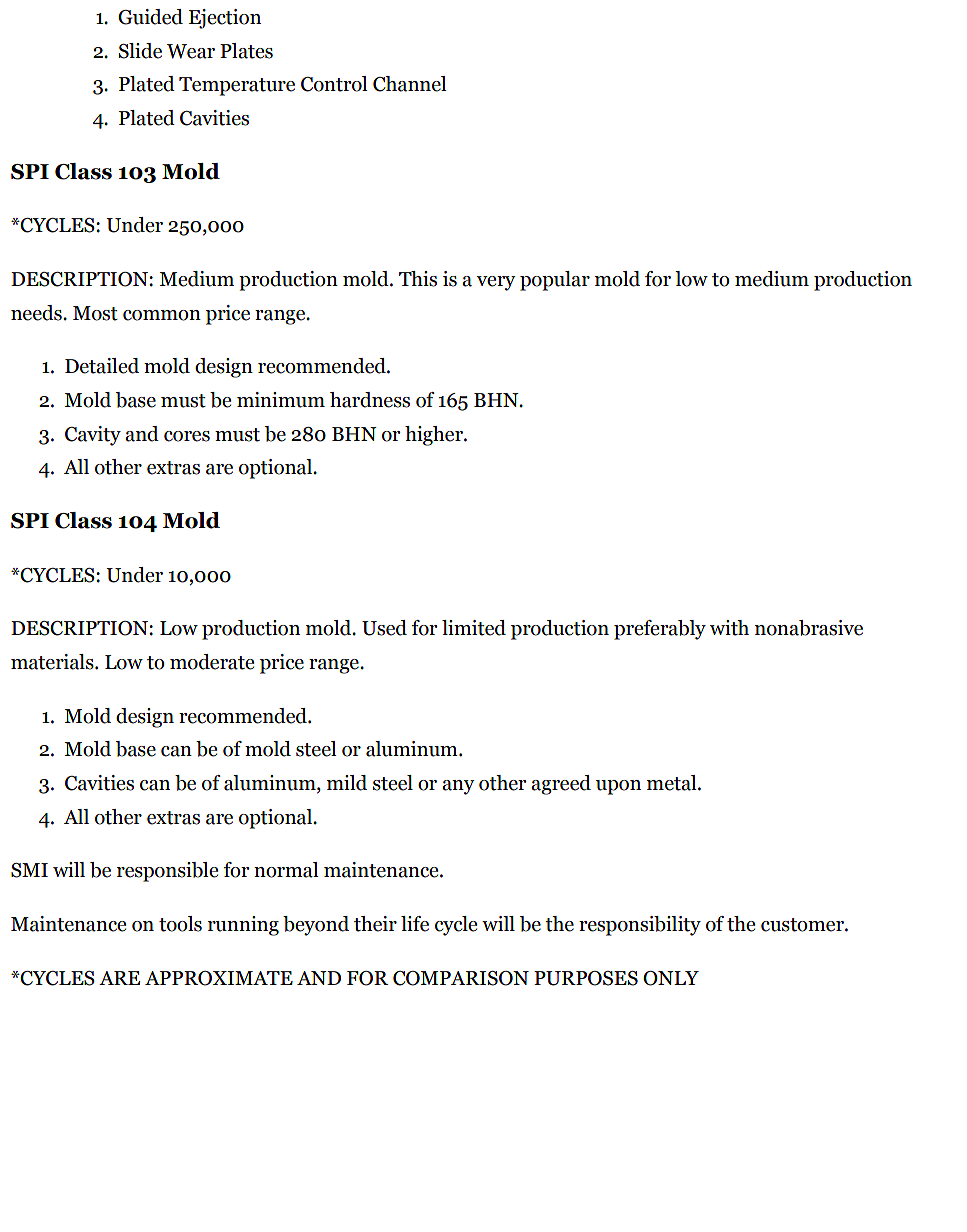 The width and height of the page is (967, 1232). What do you see at coordinates (410, 84) in the page?
I see `Channel` at bounding box center [410, 84].
